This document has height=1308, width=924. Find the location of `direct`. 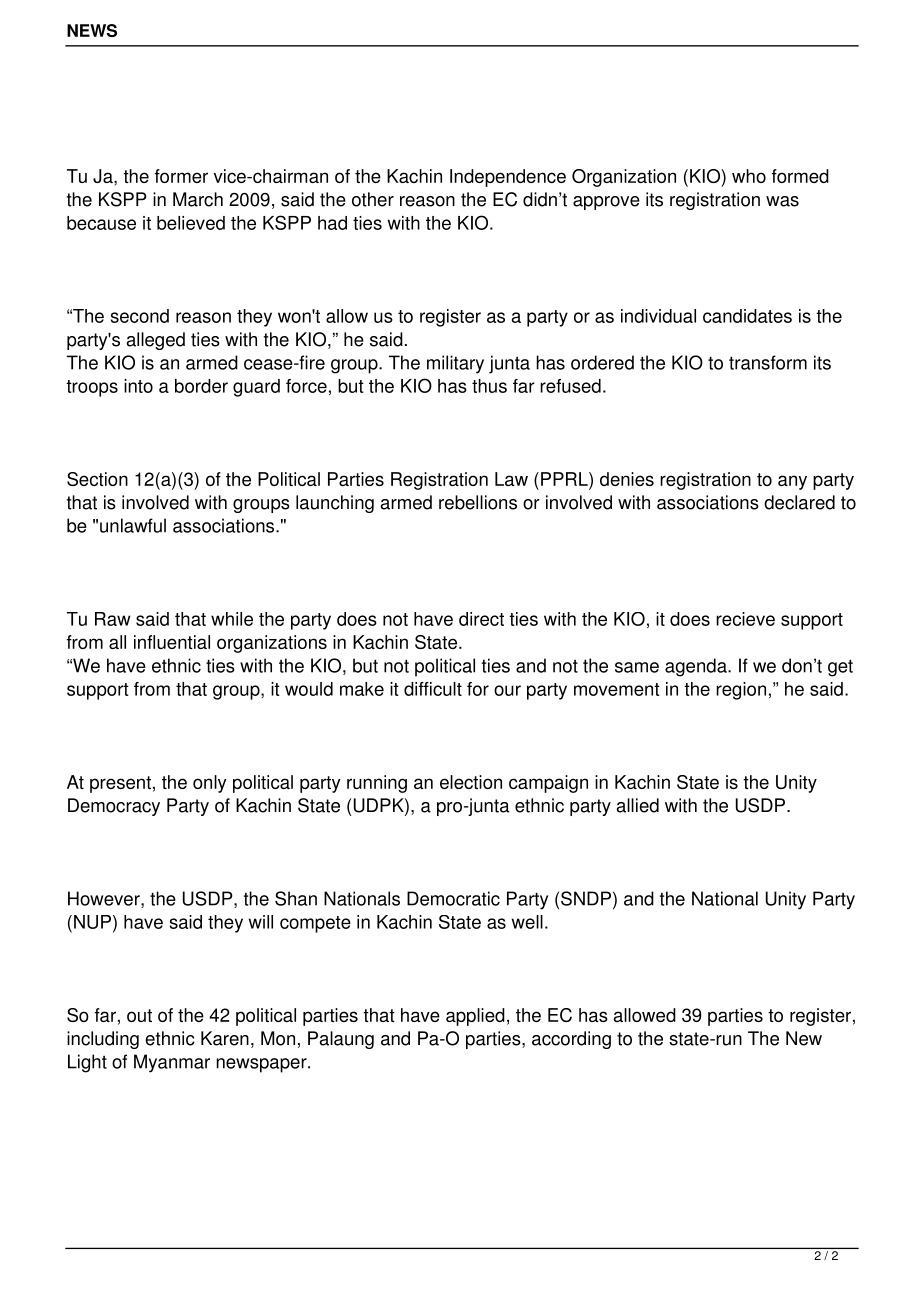

direct is located at coordinates (481, 619).
